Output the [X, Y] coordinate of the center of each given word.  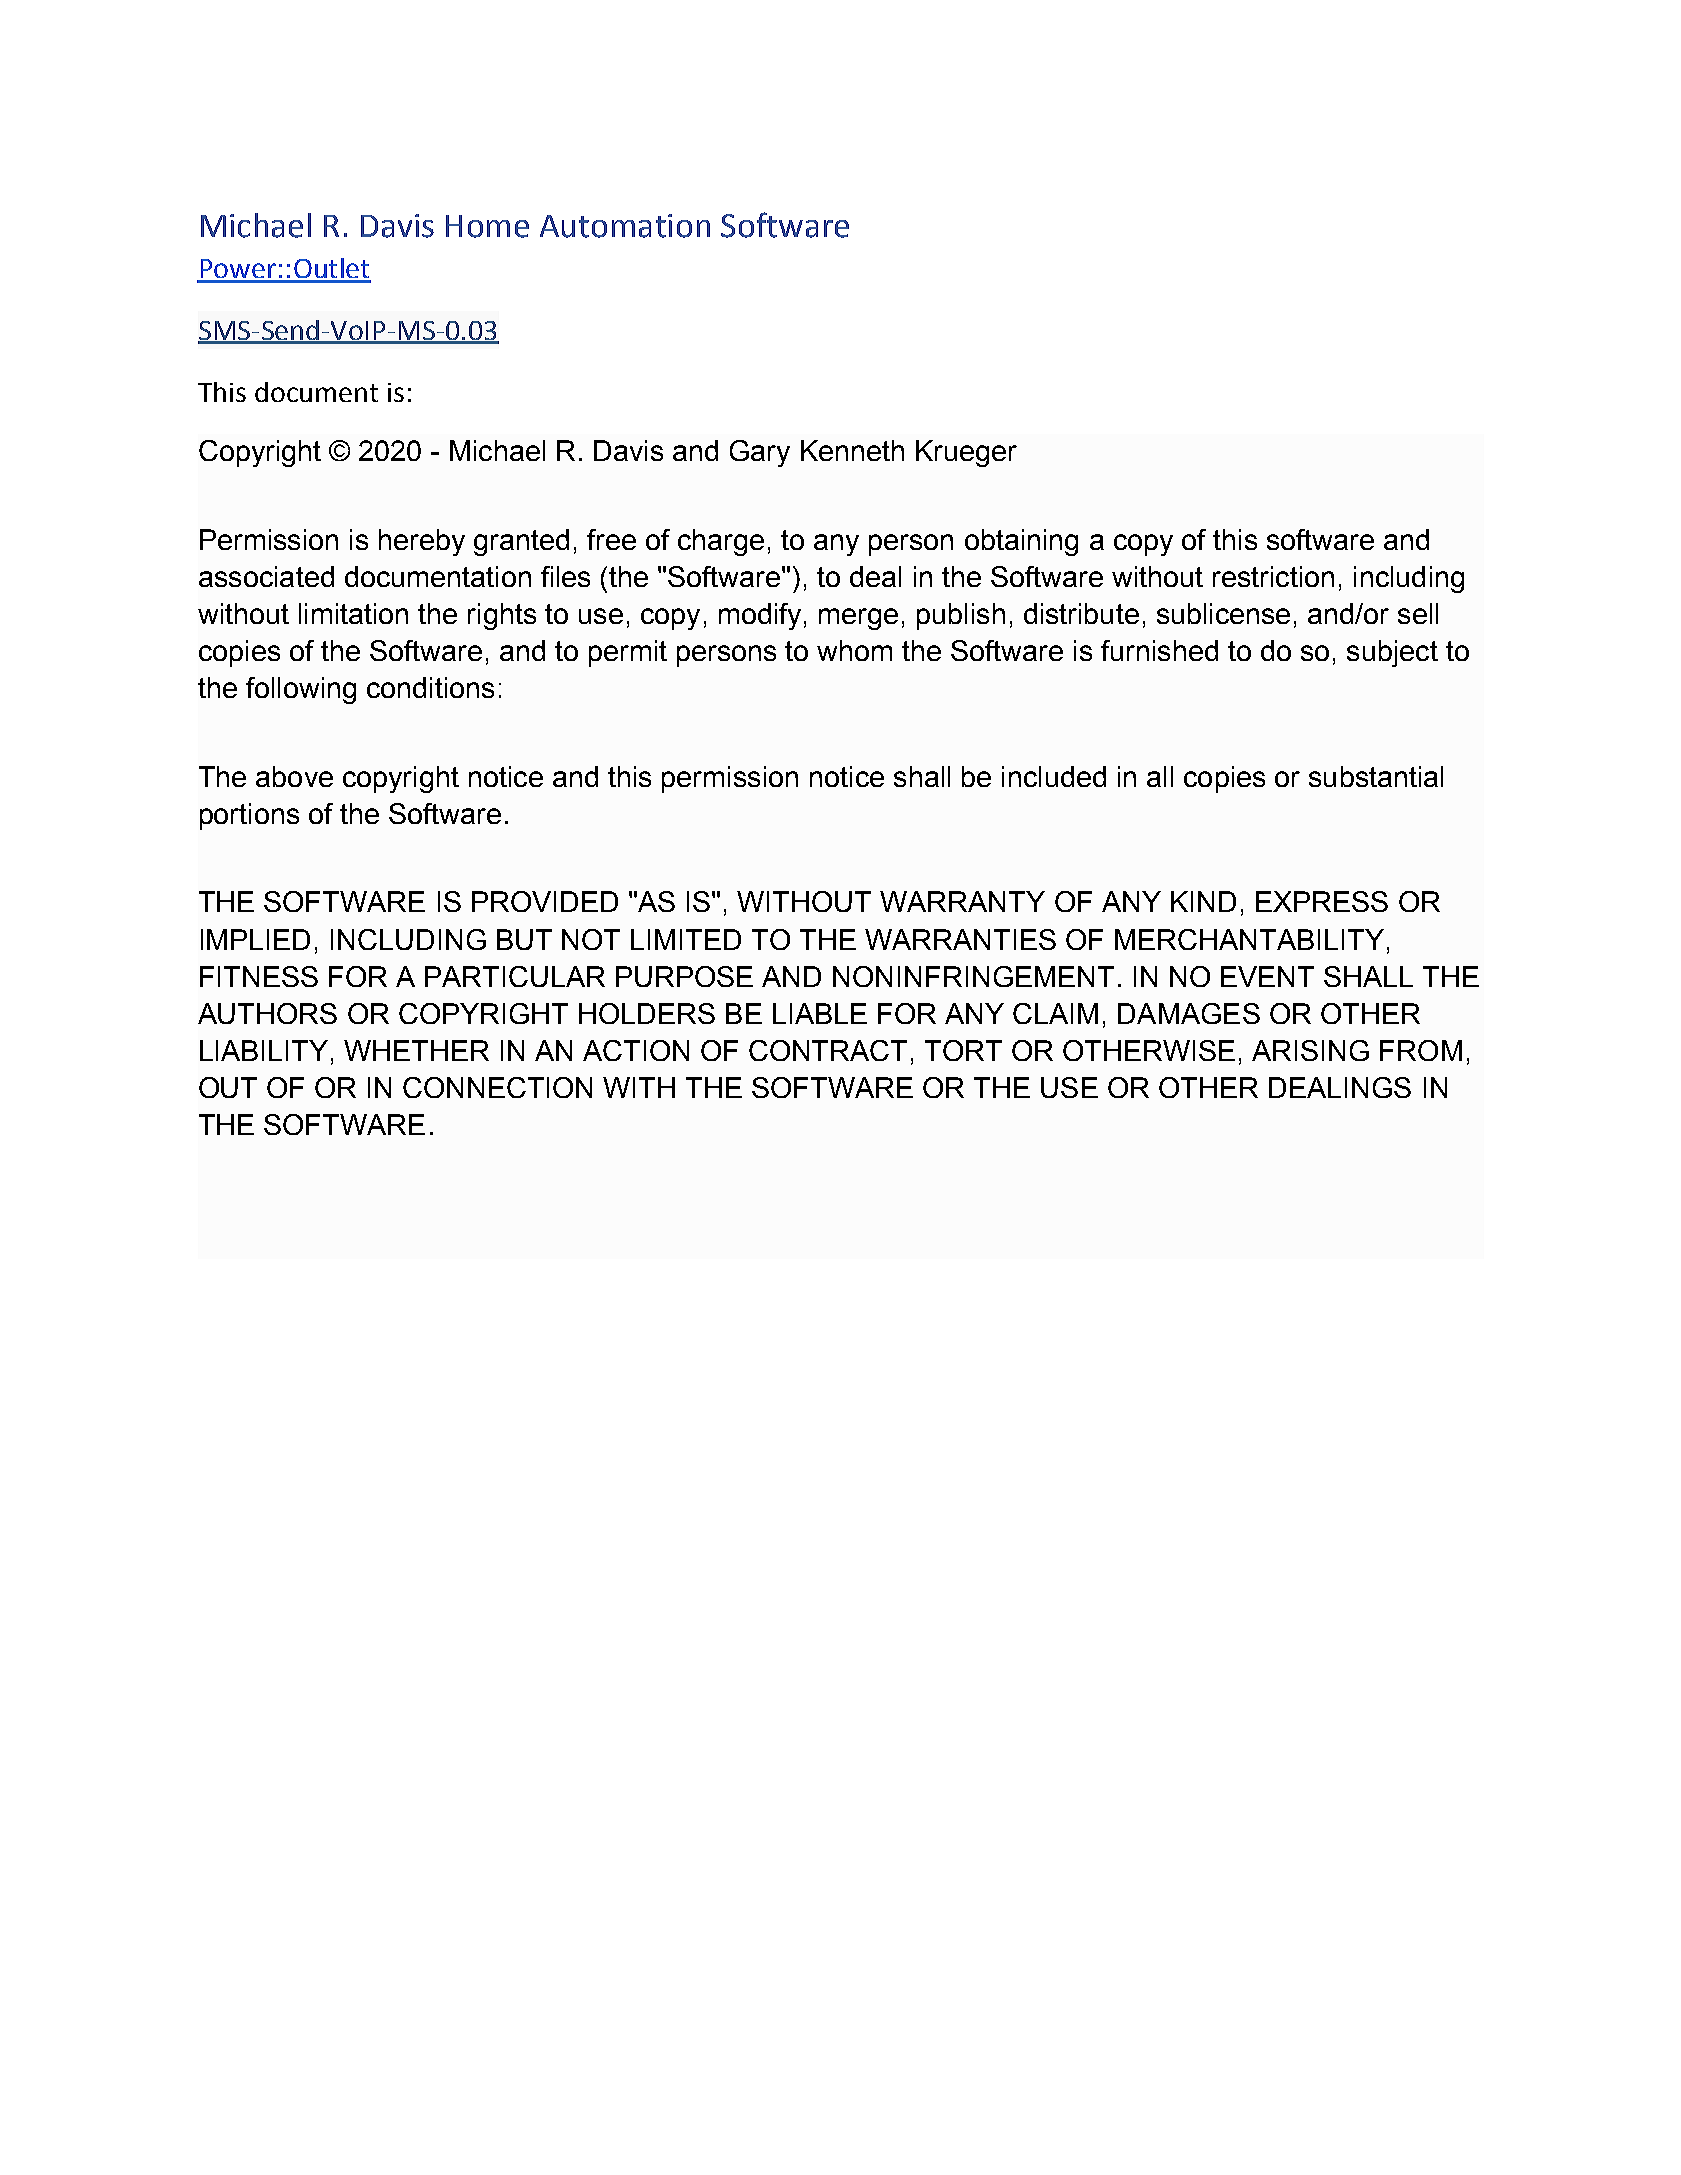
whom [854, 650]
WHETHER [416, 1050]
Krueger [966, 453]
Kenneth [852, 450]
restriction [1273, 576]
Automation [625, 226]
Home [487, 226]
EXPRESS [1322, 901]
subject [1392, 653]
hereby [422, 542]
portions [249, 816]
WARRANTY [962, 901]
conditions [430, 687]
